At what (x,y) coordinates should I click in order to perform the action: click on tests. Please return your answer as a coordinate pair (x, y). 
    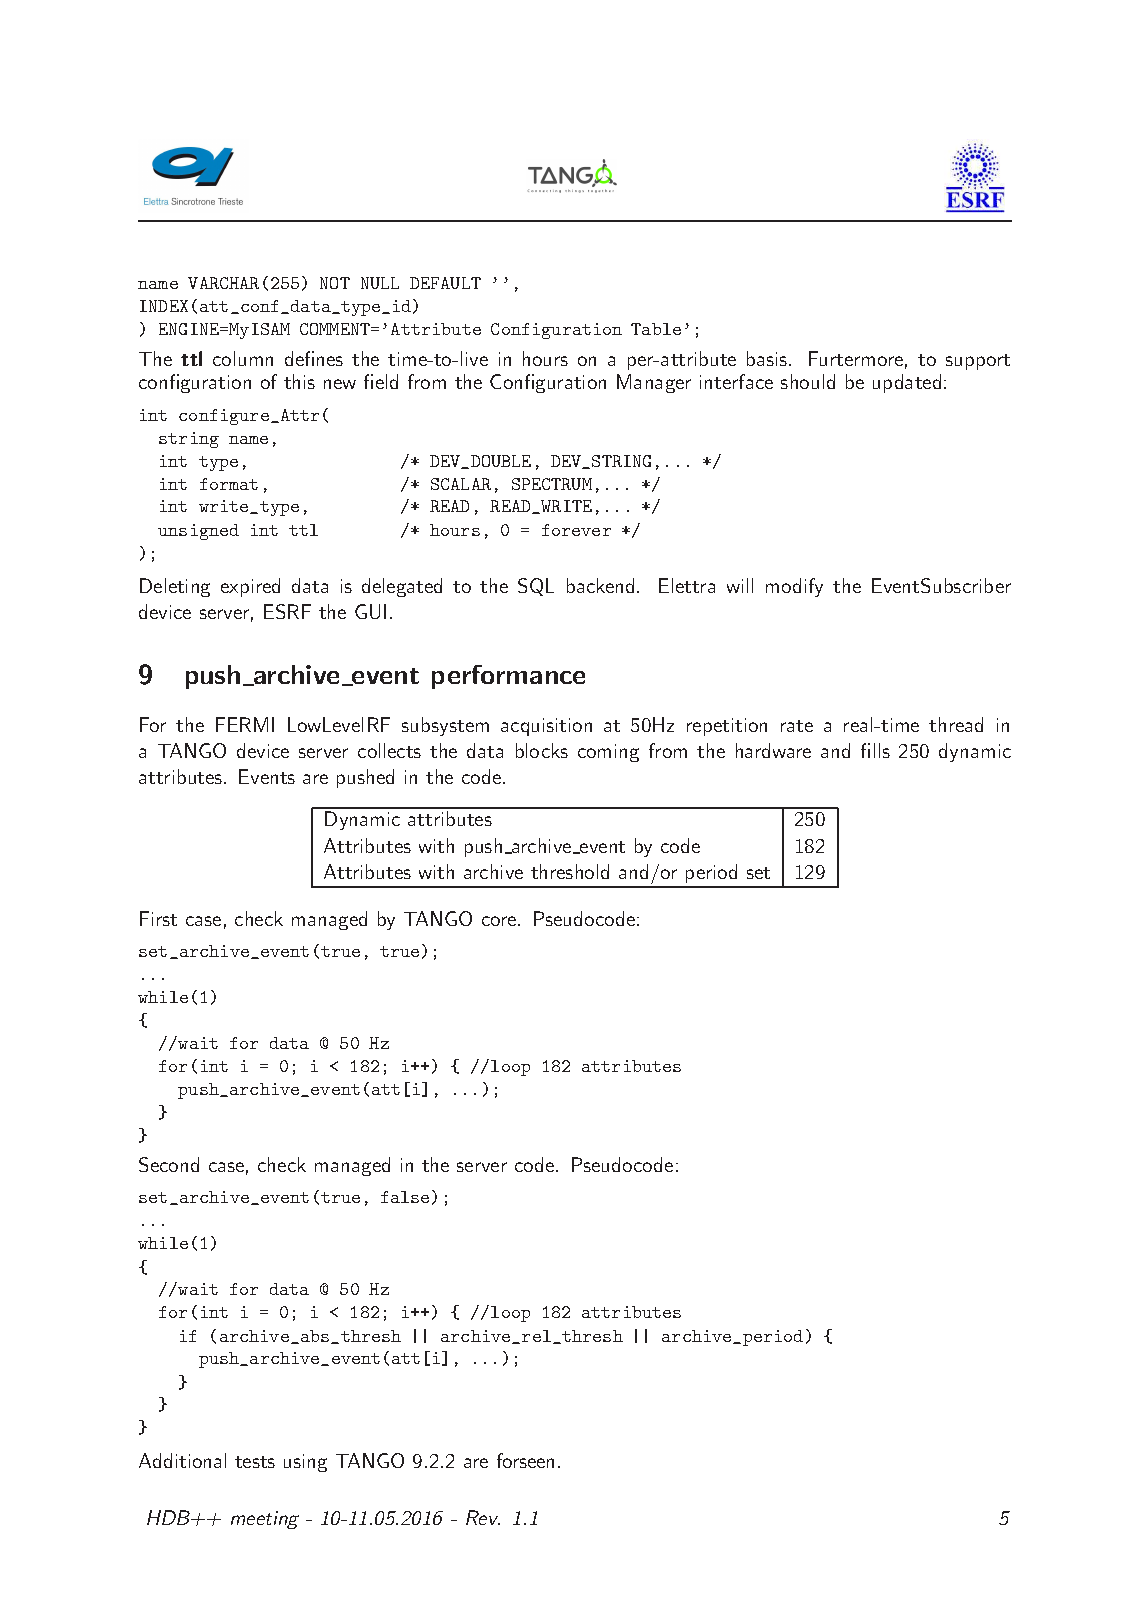
    Looking at the image, I should click on (255, 1462).
